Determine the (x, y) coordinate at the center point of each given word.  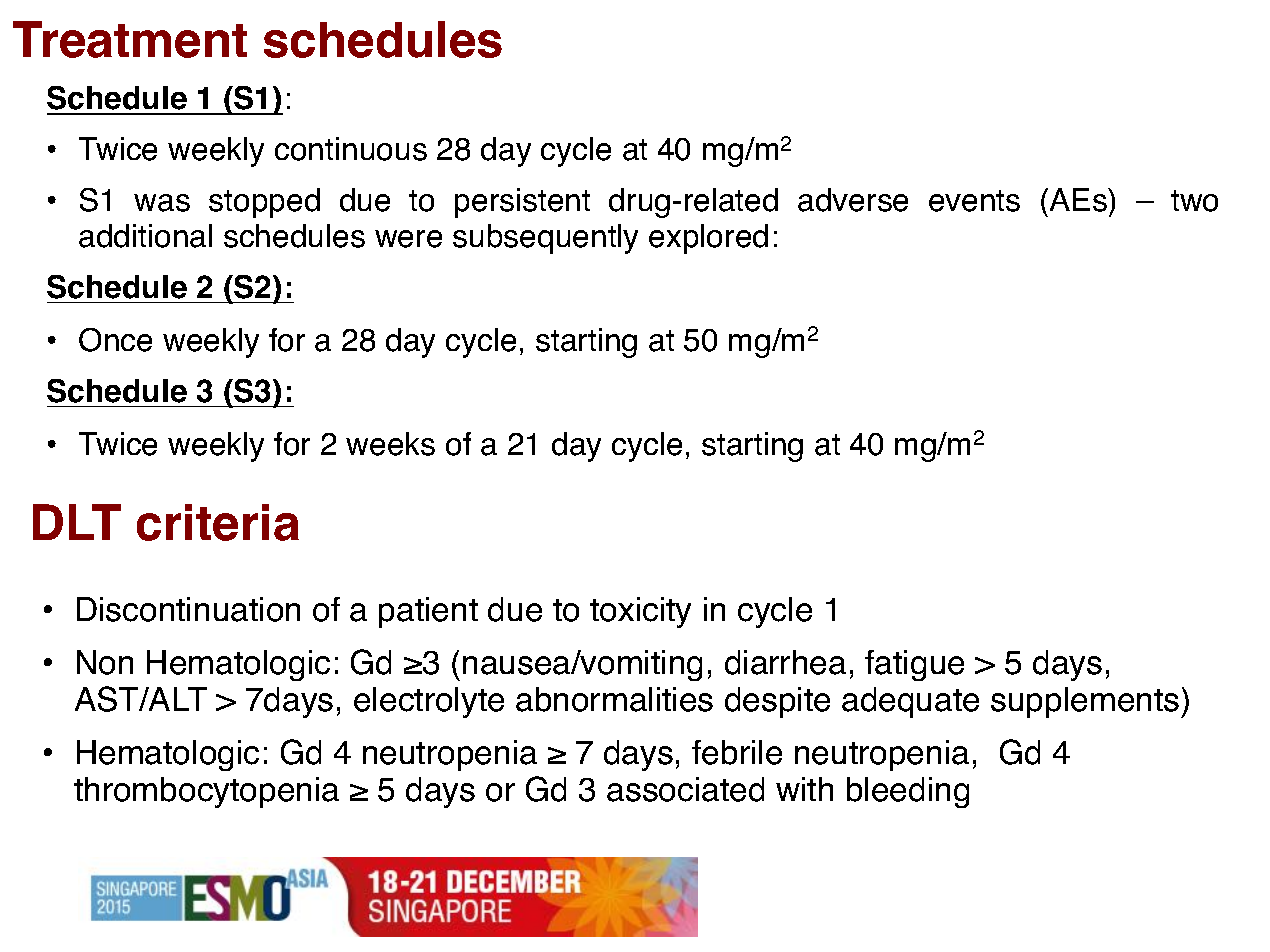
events (974, 201)
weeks (390, 444)
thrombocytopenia (206, 792)
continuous (351, 149)
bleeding (908, 792)
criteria (218, 522)
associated (685, 789)
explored (708, 239)
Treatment (130, 39)
